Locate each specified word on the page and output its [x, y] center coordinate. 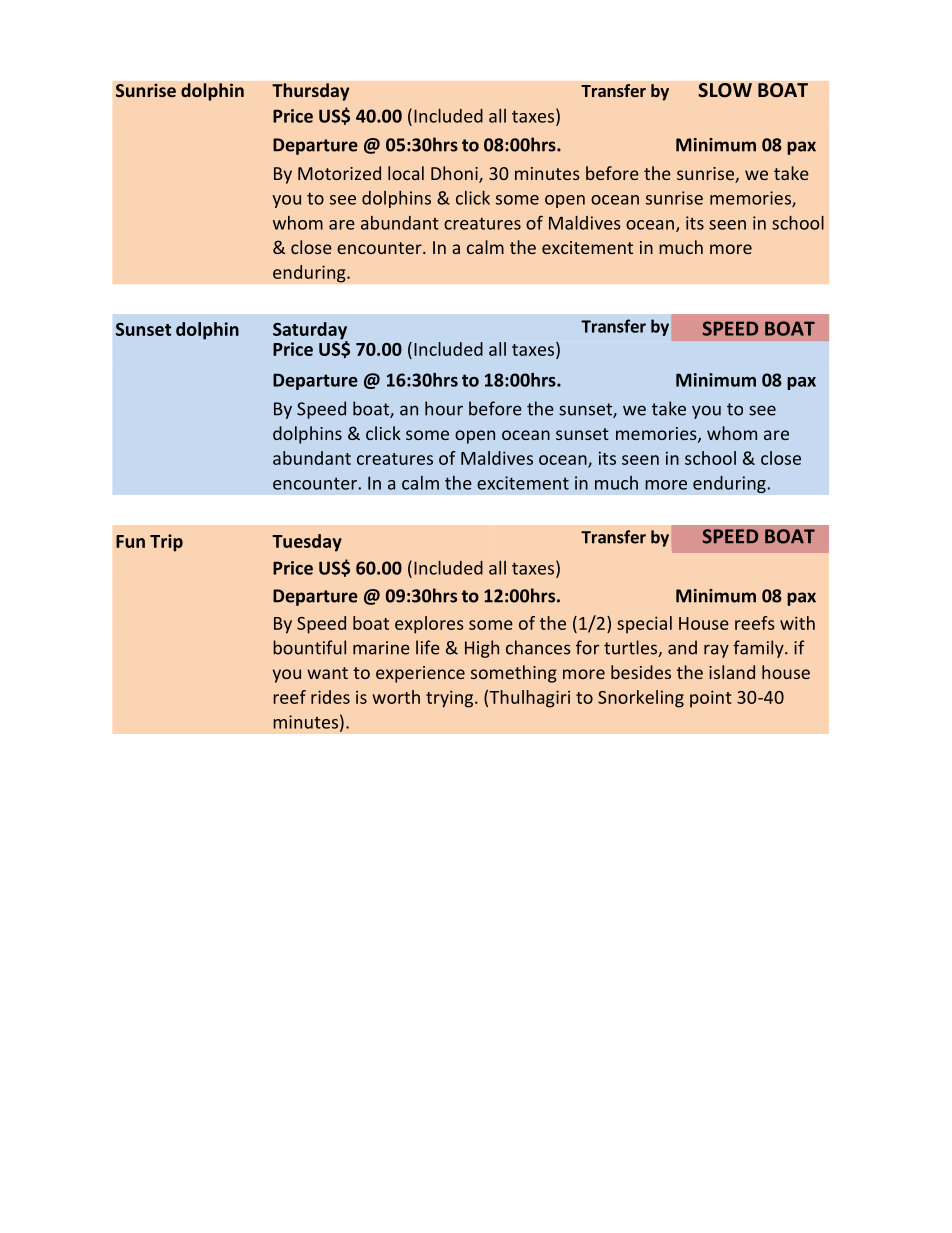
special [644, 625]
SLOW [725, 90]
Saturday [310, 332]
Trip [166, 543]
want [327, 673]
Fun [130, 541]
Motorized [339, 173]
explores [429, 625]
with [797, 623]
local [406, 173]
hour [444, 408]
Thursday [311, 92]
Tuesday [307, 543]
